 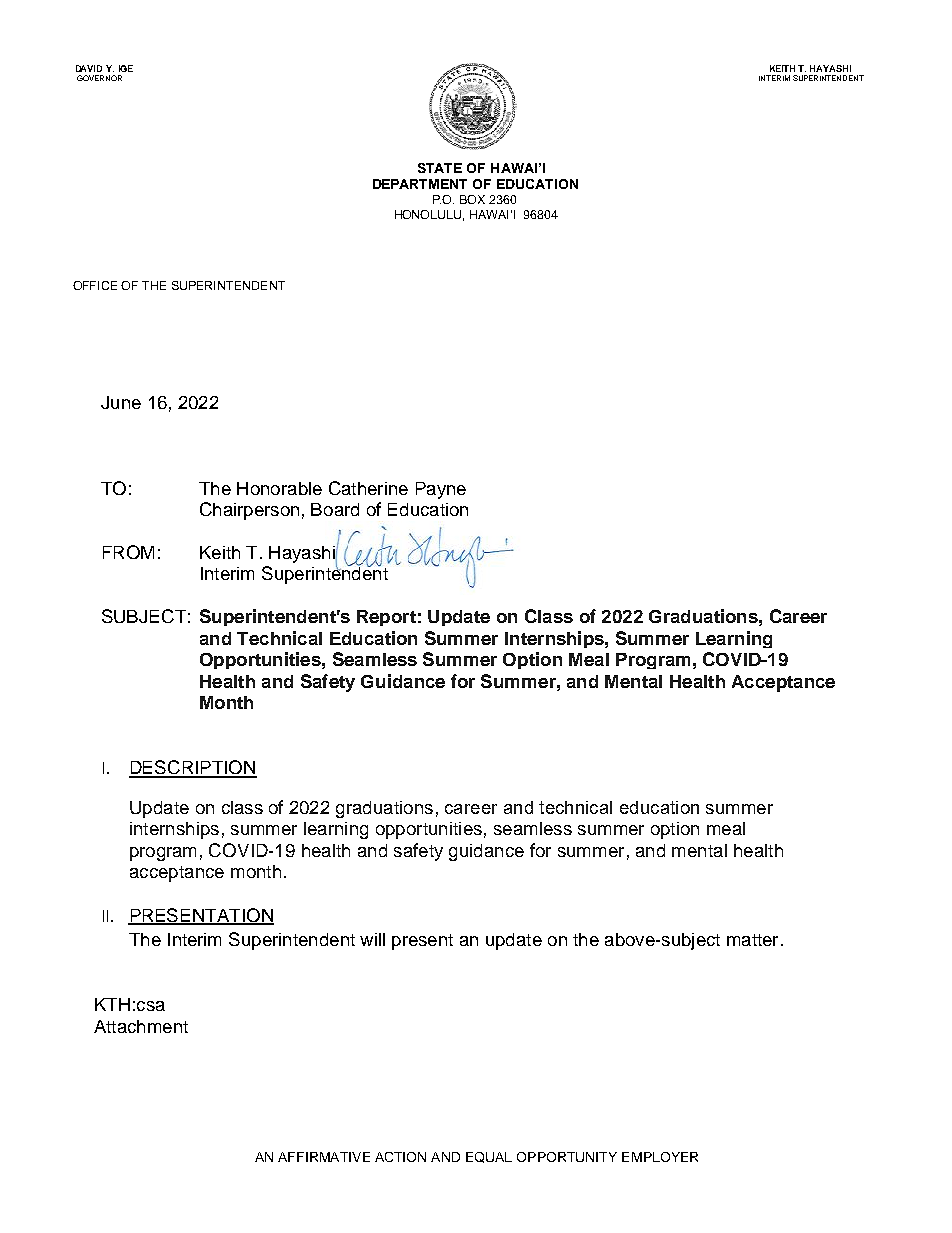 What do you see at coordinates (193, 768) in the page?
I see `DESCRIPTION` at bounding box center [193, 768].
